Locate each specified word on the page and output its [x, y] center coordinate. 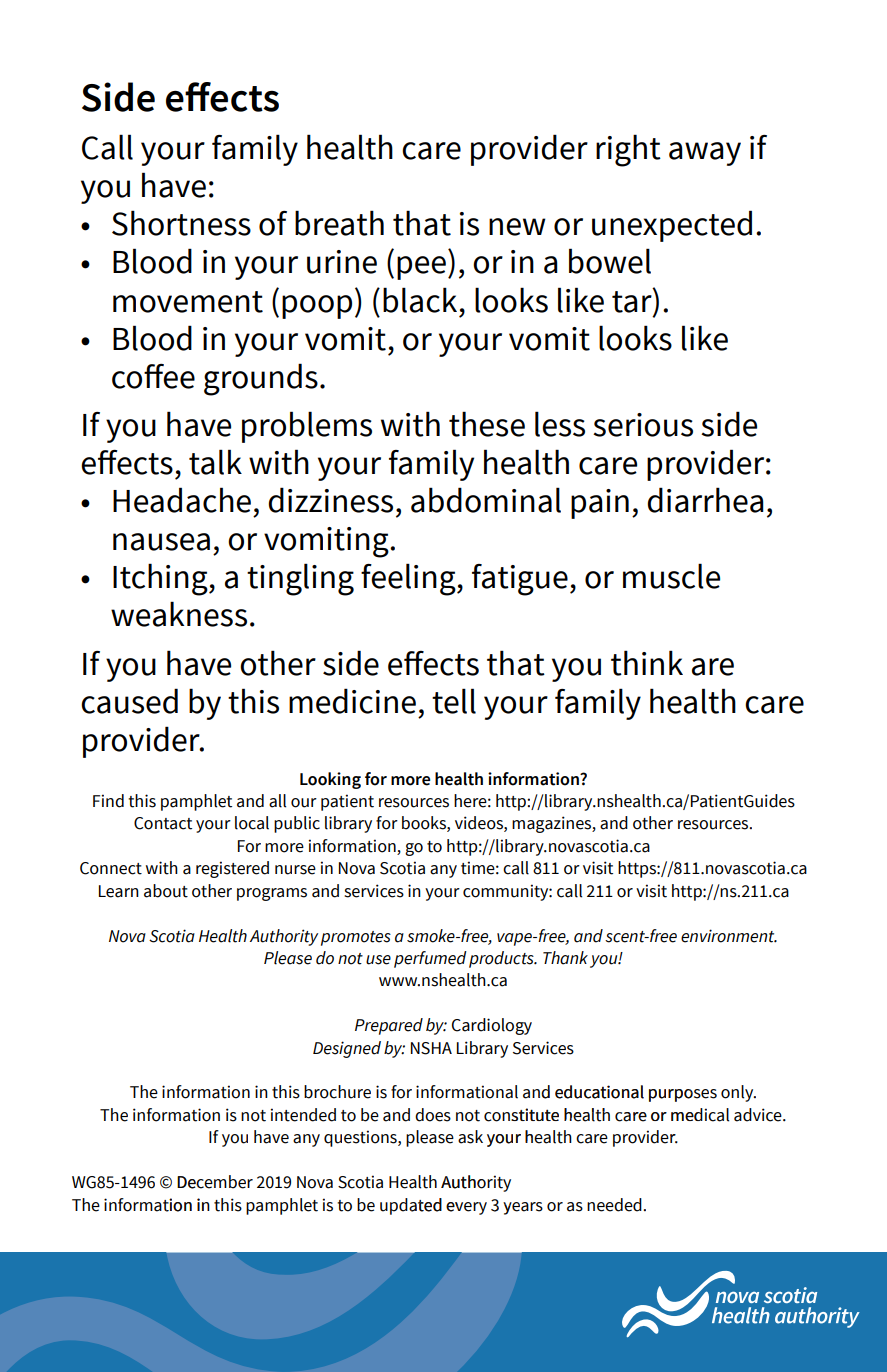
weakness [179, 614]
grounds [261, 379]
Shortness [181, 223]
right [628, 150]
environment [729, 936]
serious [643, 425]
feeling [409, 579]
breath [339, 223]
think [647, 663]
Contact [163, 823]
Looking [330, 780]
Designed [347, 1049]
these [487, 424]
